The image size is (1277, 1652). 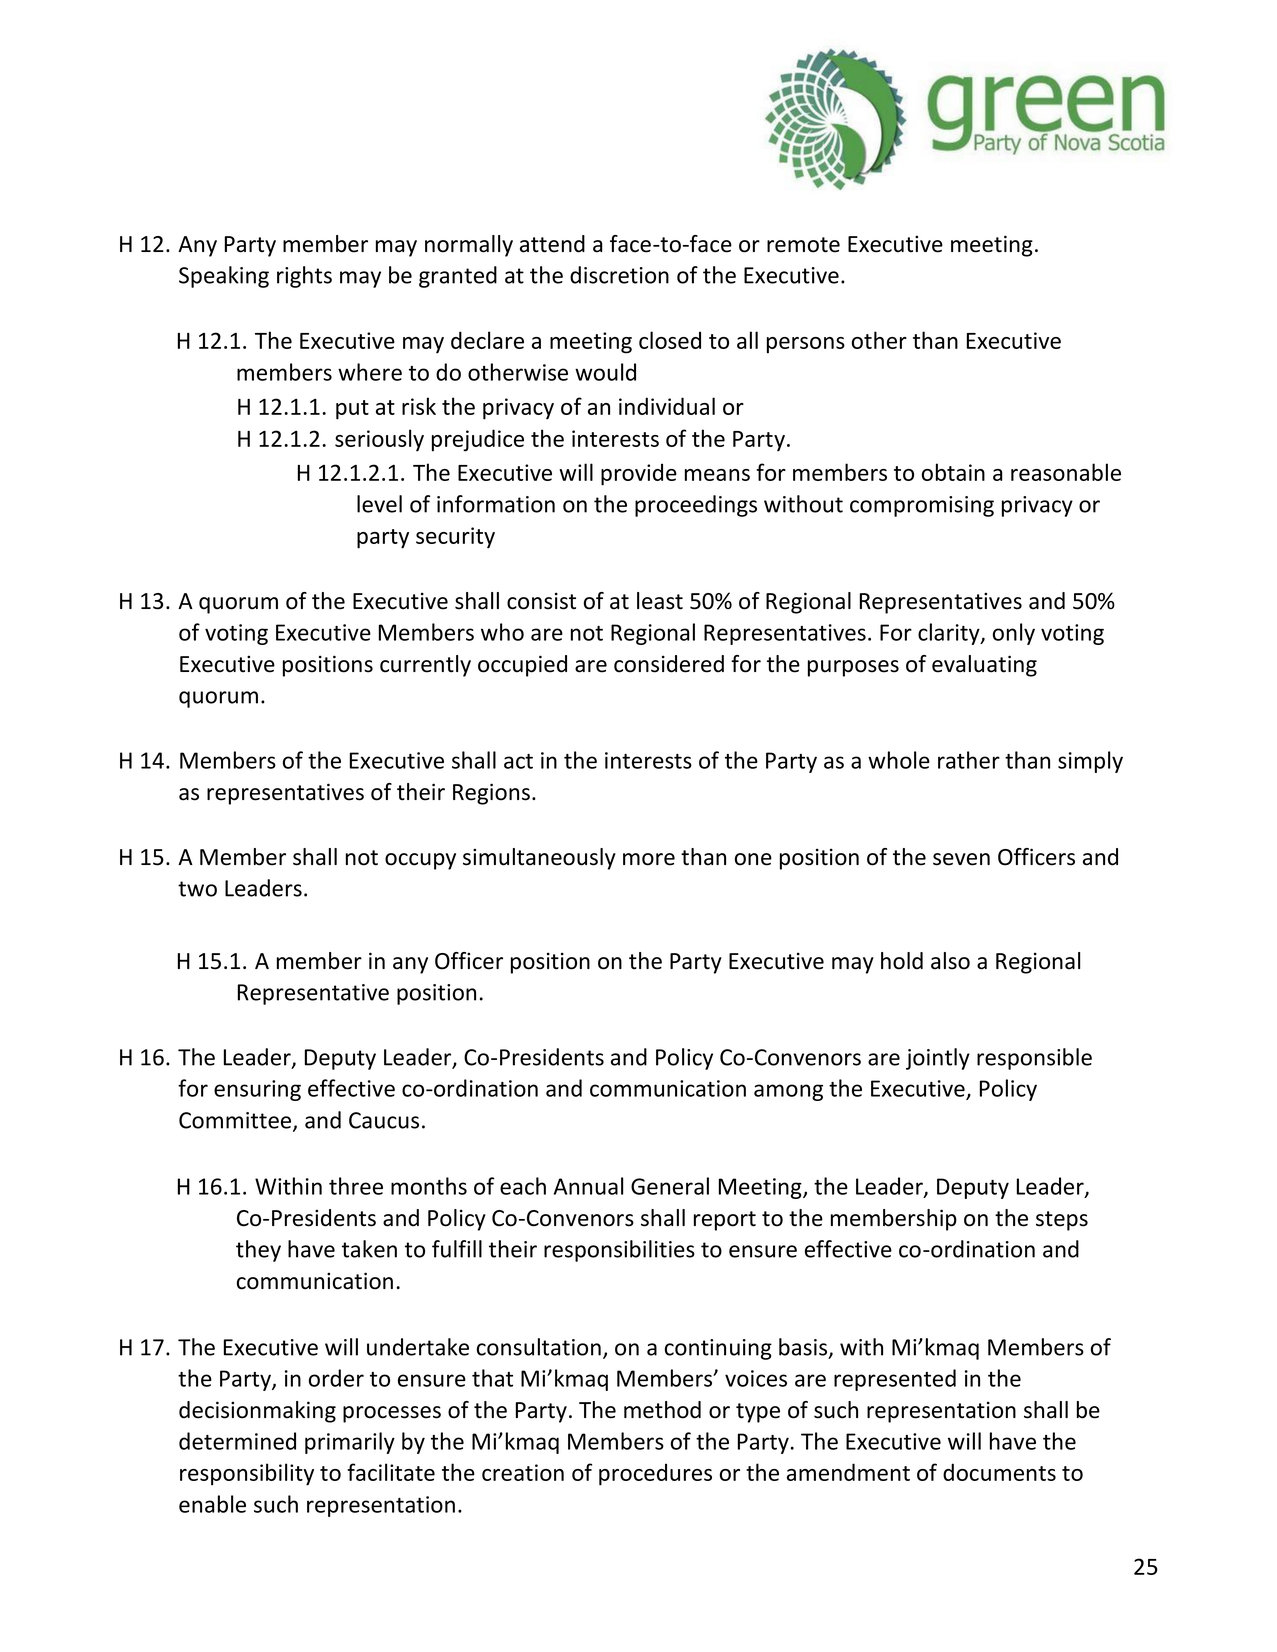 I want to click on three, so click(x=356, y=1186).
